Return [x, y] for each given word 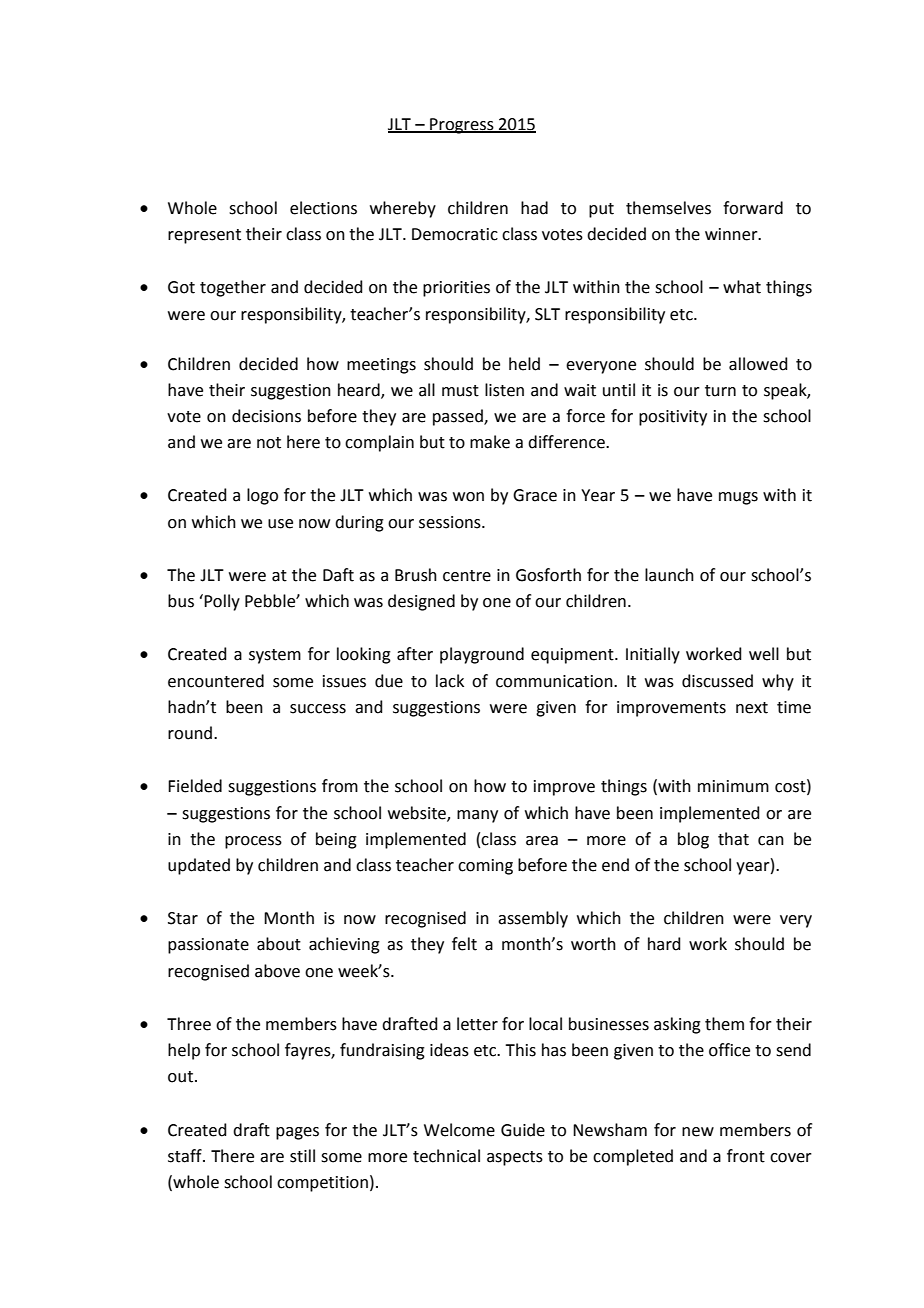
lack [450, 681]
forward [753, 208]
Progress [462, 126]
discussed [717, 681]
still [302, 1156]
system [275, 656]
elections [323, 208]
